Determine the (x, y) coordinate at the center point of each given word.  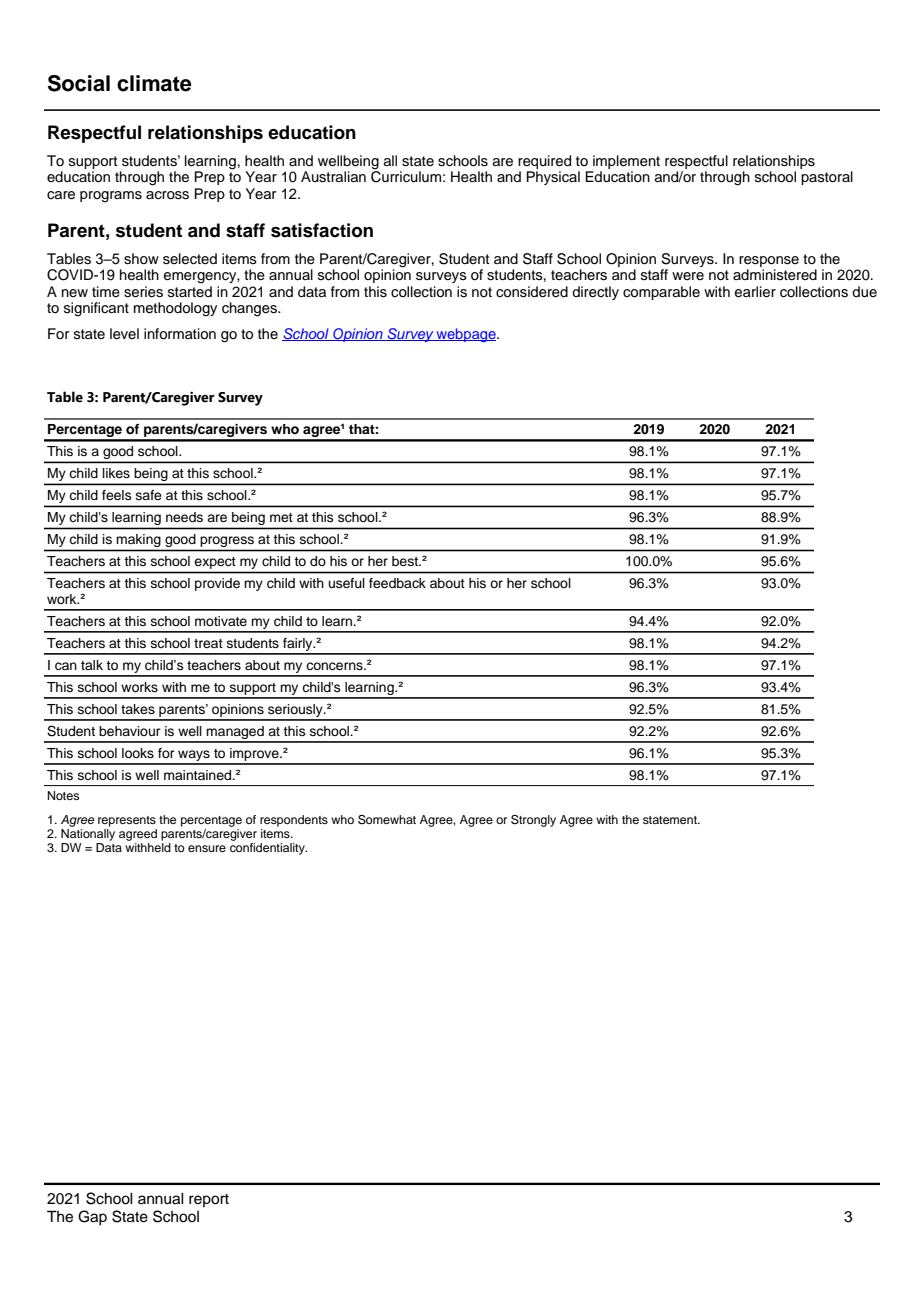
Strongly (533, 821)
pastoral (827, 178)
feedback (397, 583)
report (209, 1200)
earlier (755, 292)
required (544, 162)
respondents (294, 821)
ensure (207, 848)
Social (79, 83)
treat (208, 643)
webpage (466, 335)
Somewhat (387, 820)
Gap (92, 1218)
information (180, 334)
